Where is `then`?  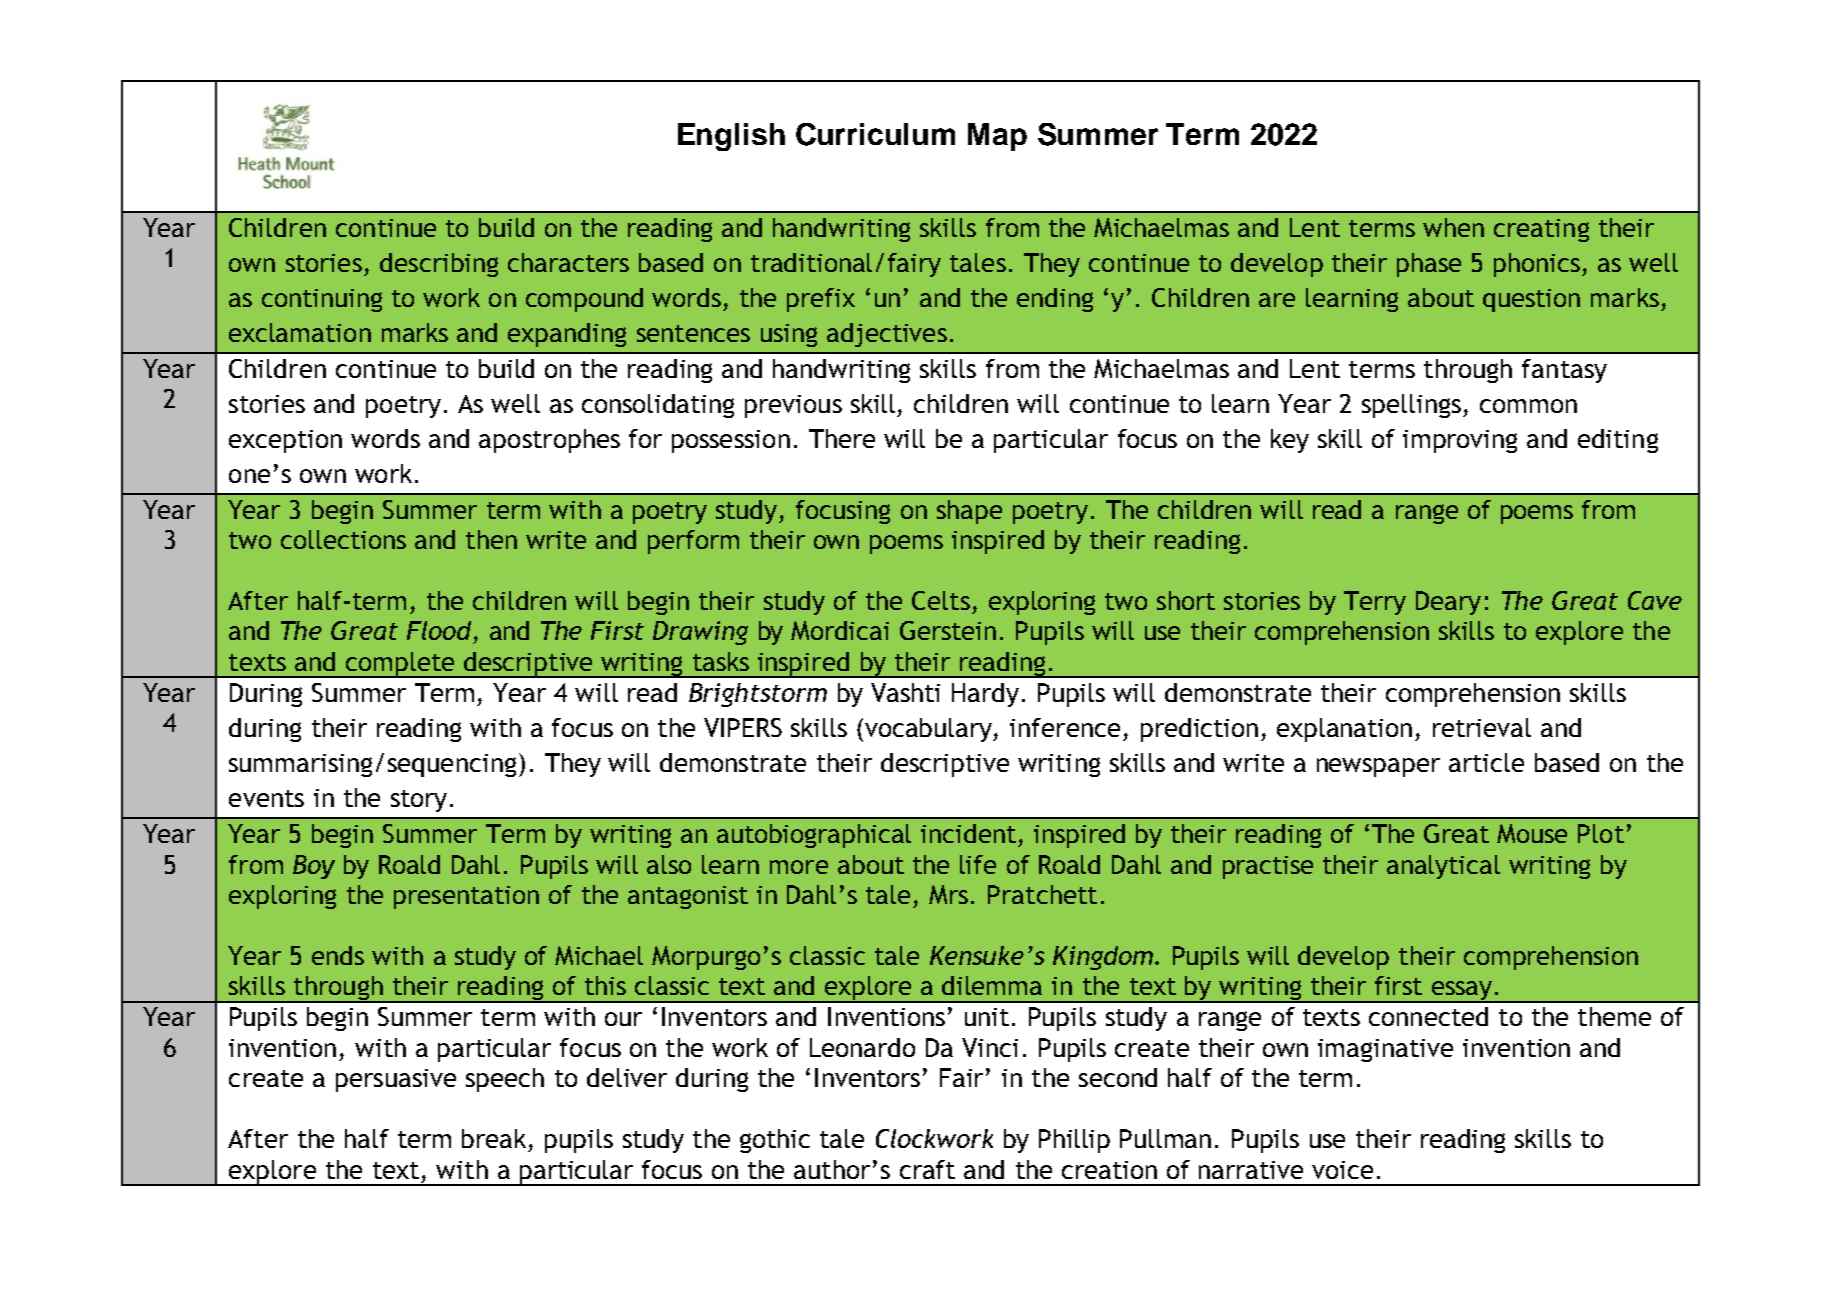
then is located at coordinates (491, 539).
